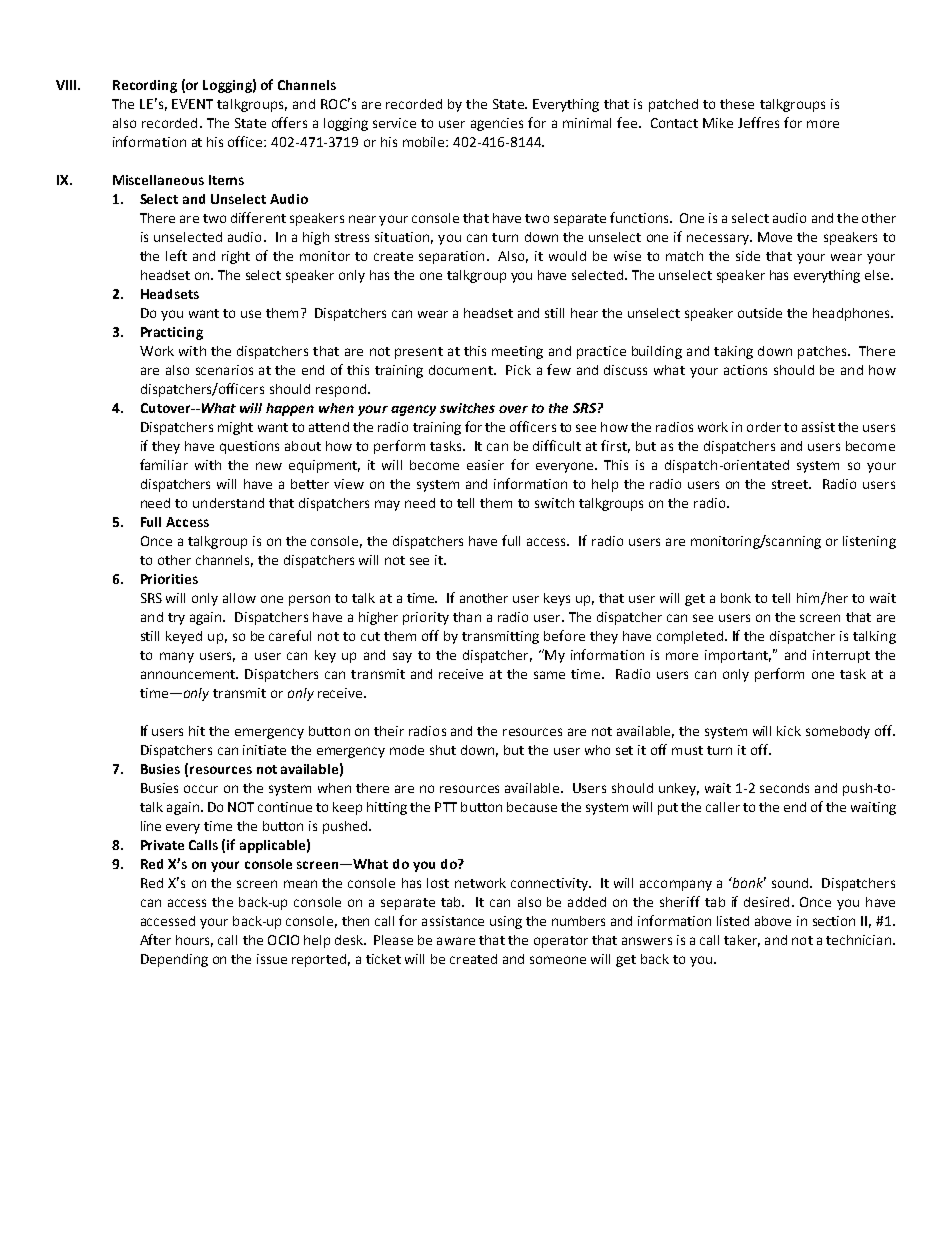 The height and width of the screenshot is (1233, 952). I want to click on may, so click(387, 505).
